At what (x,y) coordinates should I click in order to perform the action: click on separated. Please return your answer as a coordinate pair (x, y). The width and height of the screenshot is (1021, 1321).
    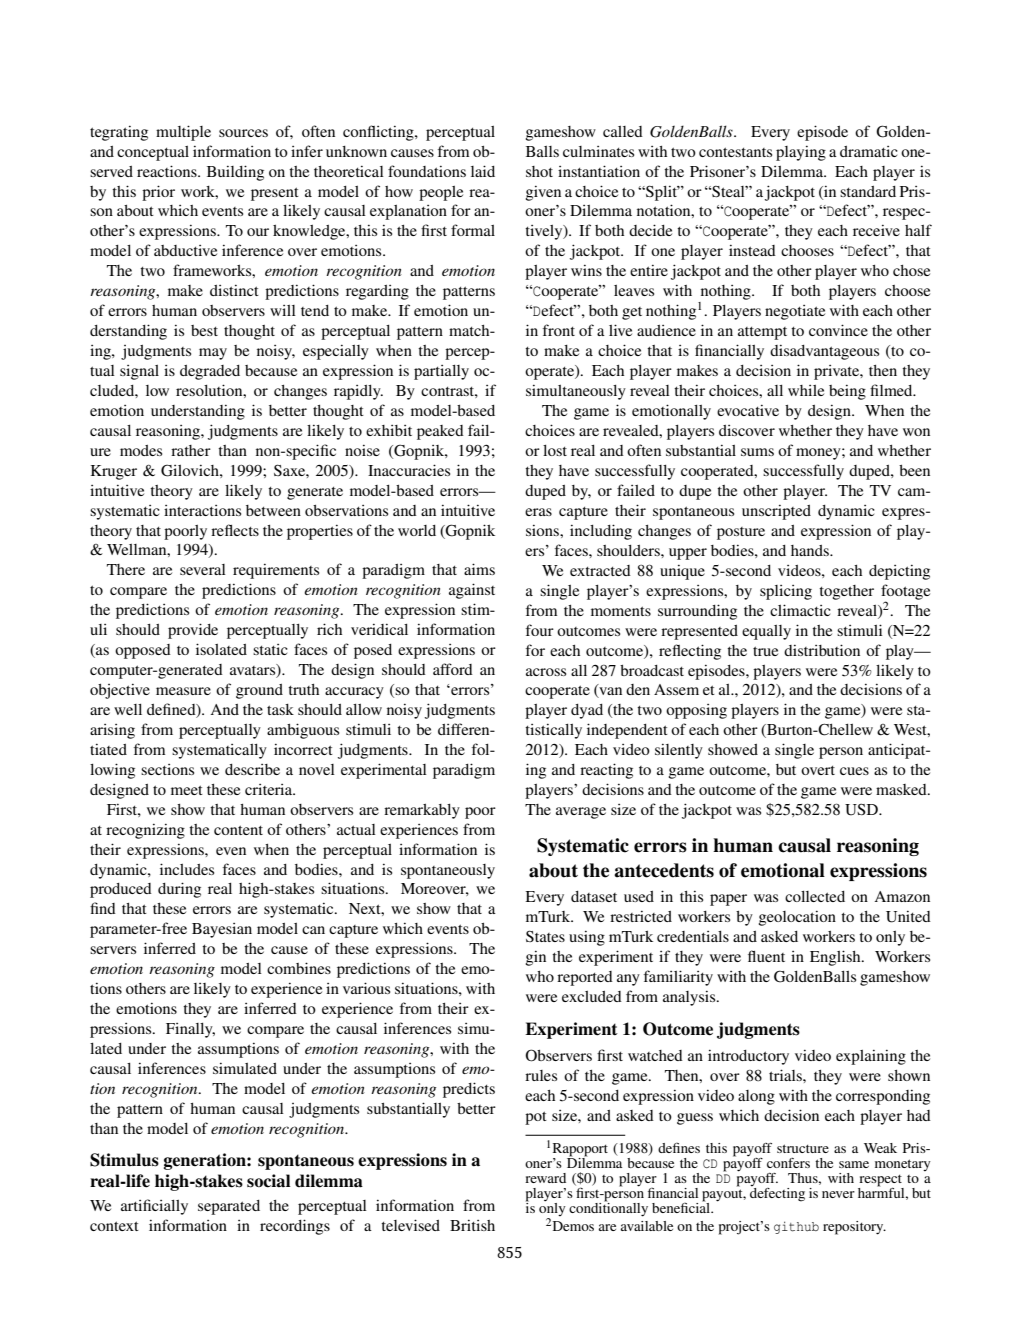
    Looking at the image, I should click on (229, 1207).
